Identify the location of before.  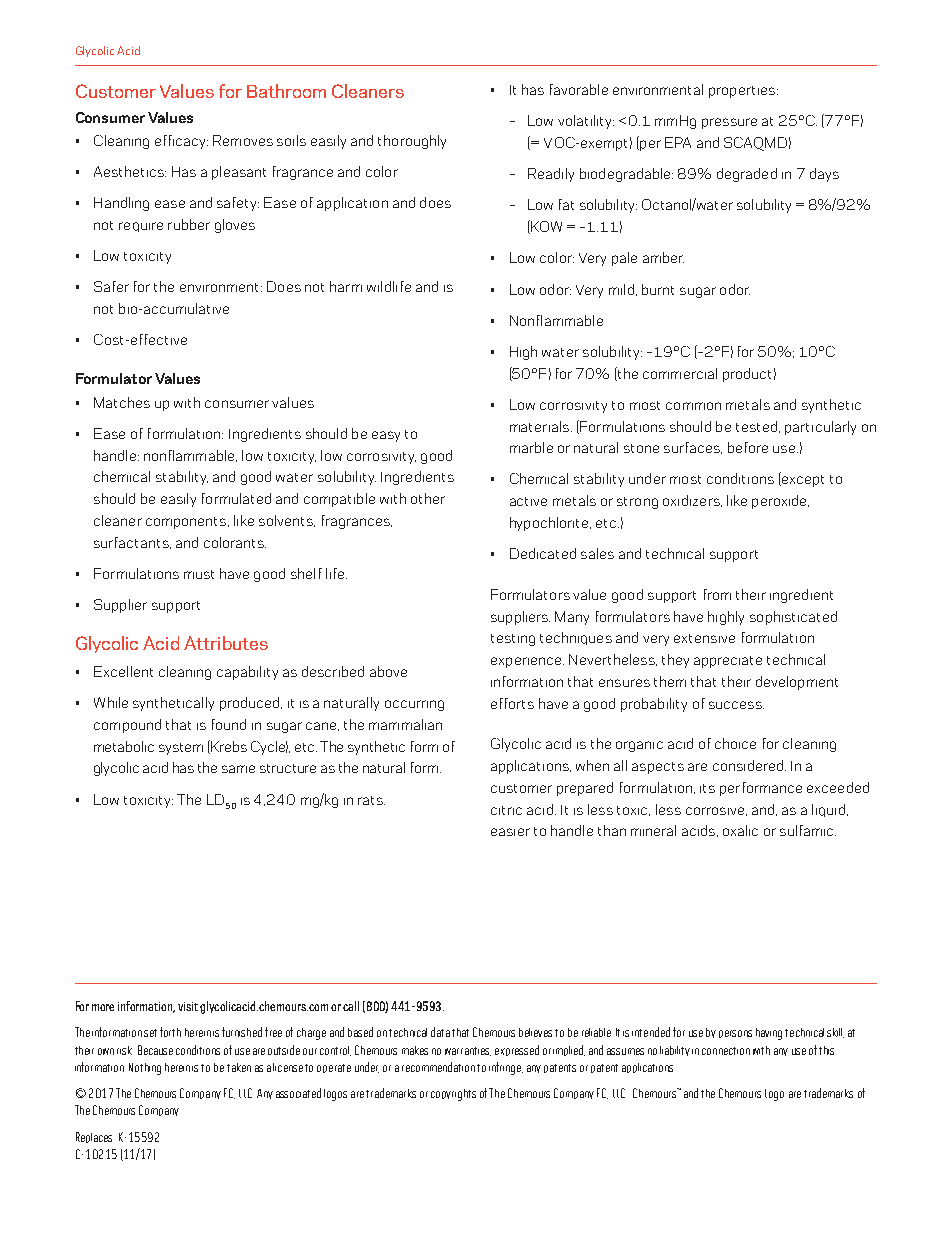
(748, 447).
